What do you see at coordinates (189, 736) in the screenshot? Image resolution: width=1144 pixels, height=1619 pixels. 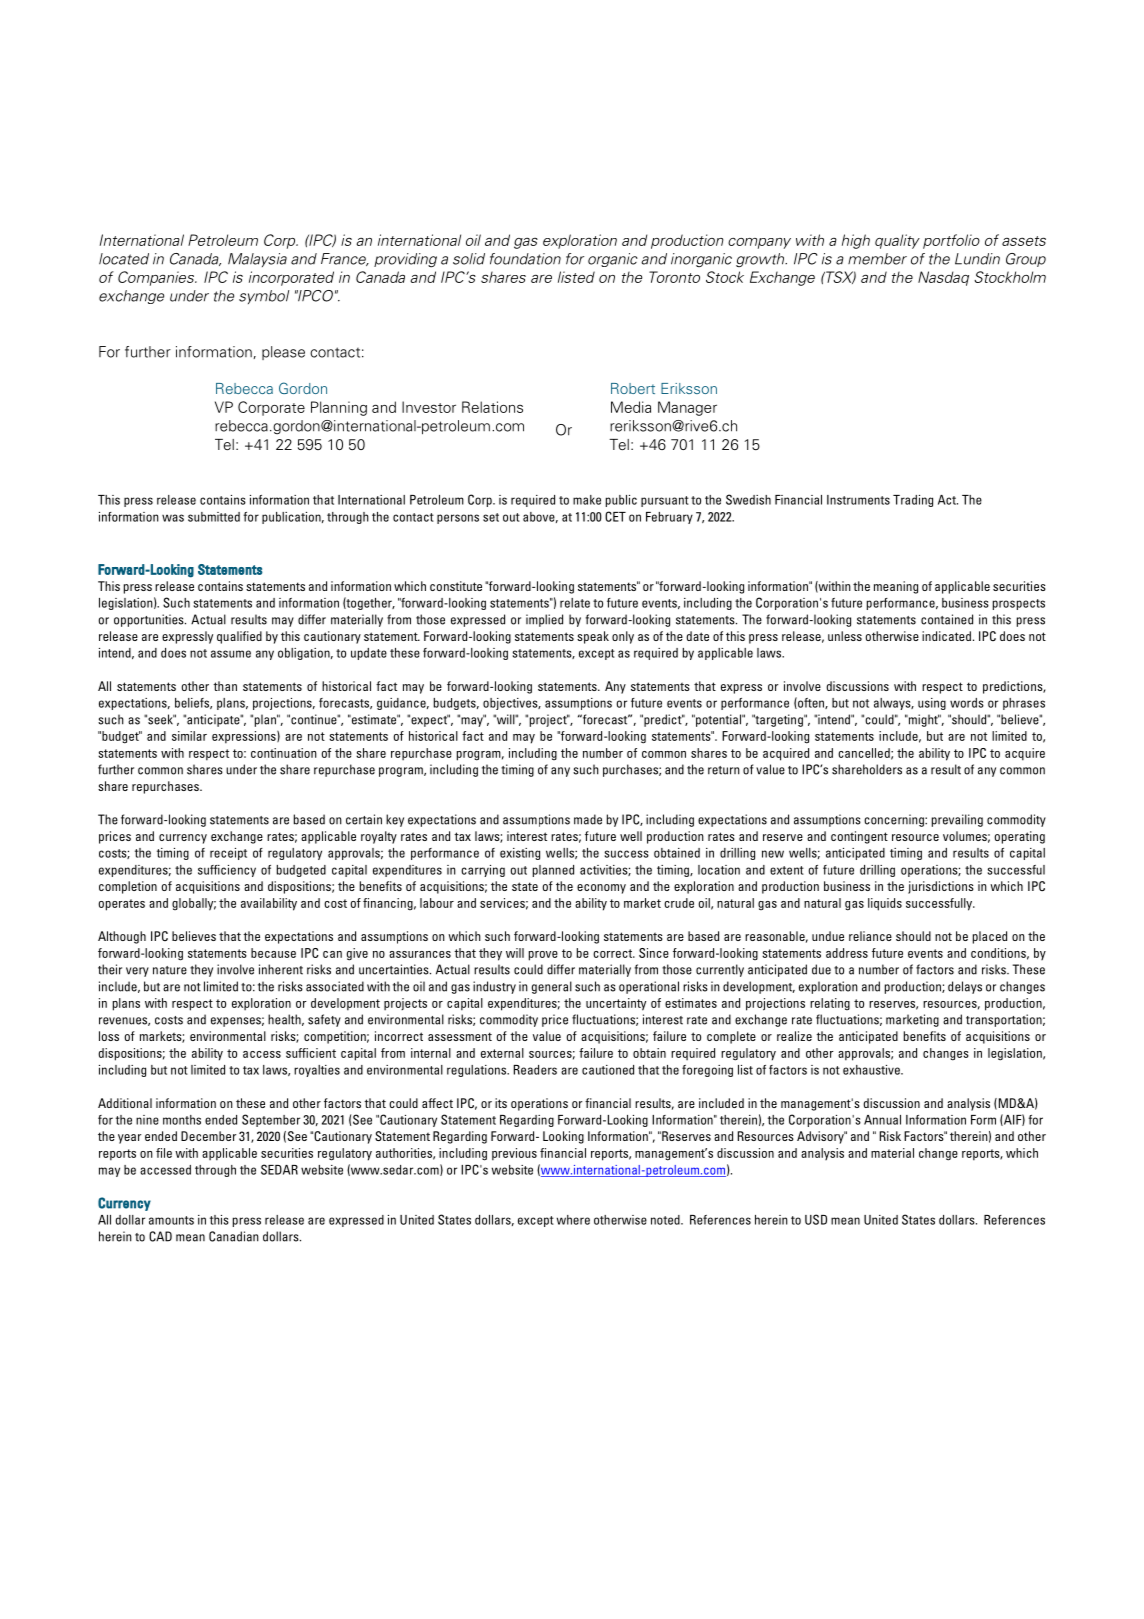 I see `similar` at bounding box center [189, 736].
